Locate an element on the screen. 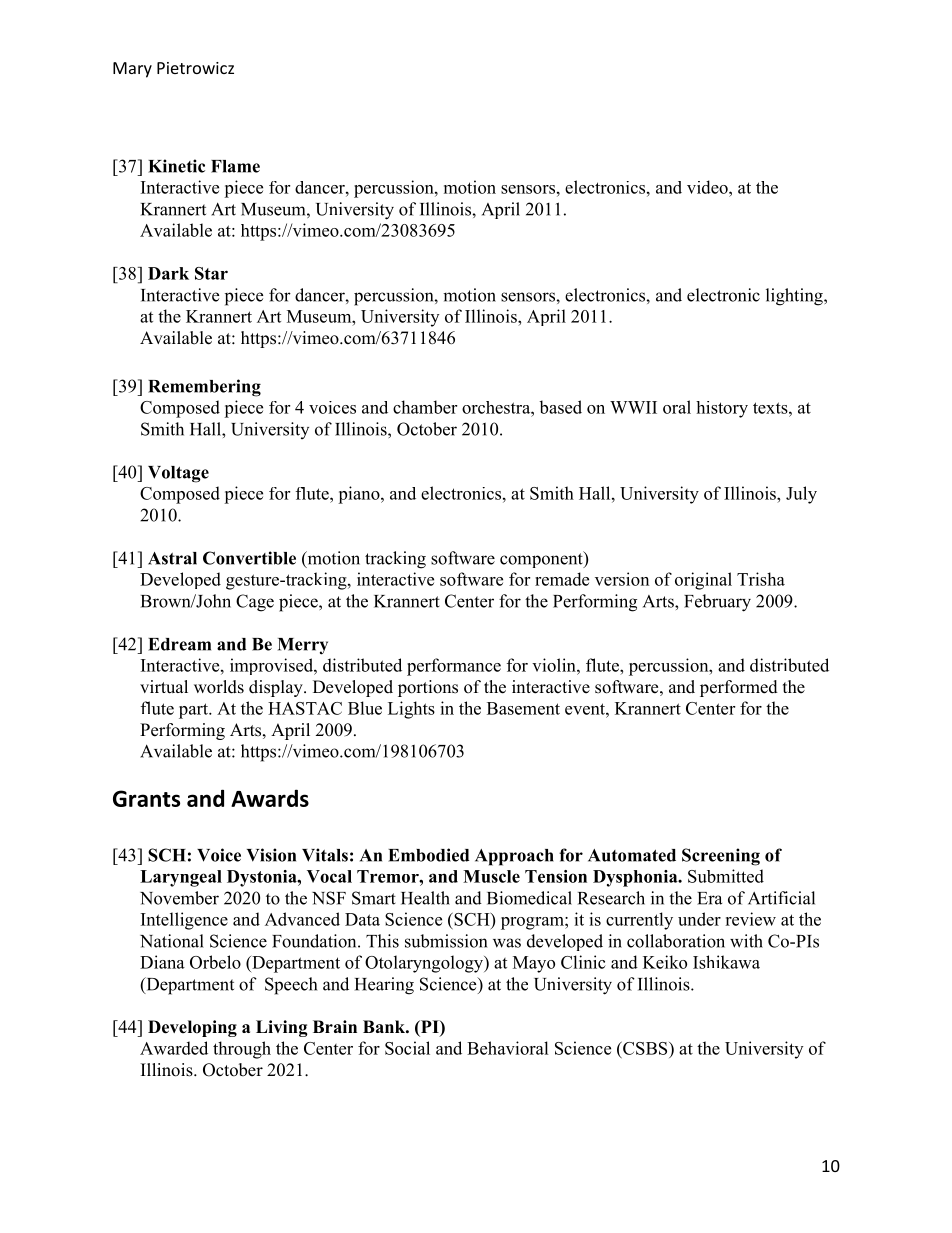 This screenshot has height=1233, width=952. Mary is located at coordinates (132, 70).
